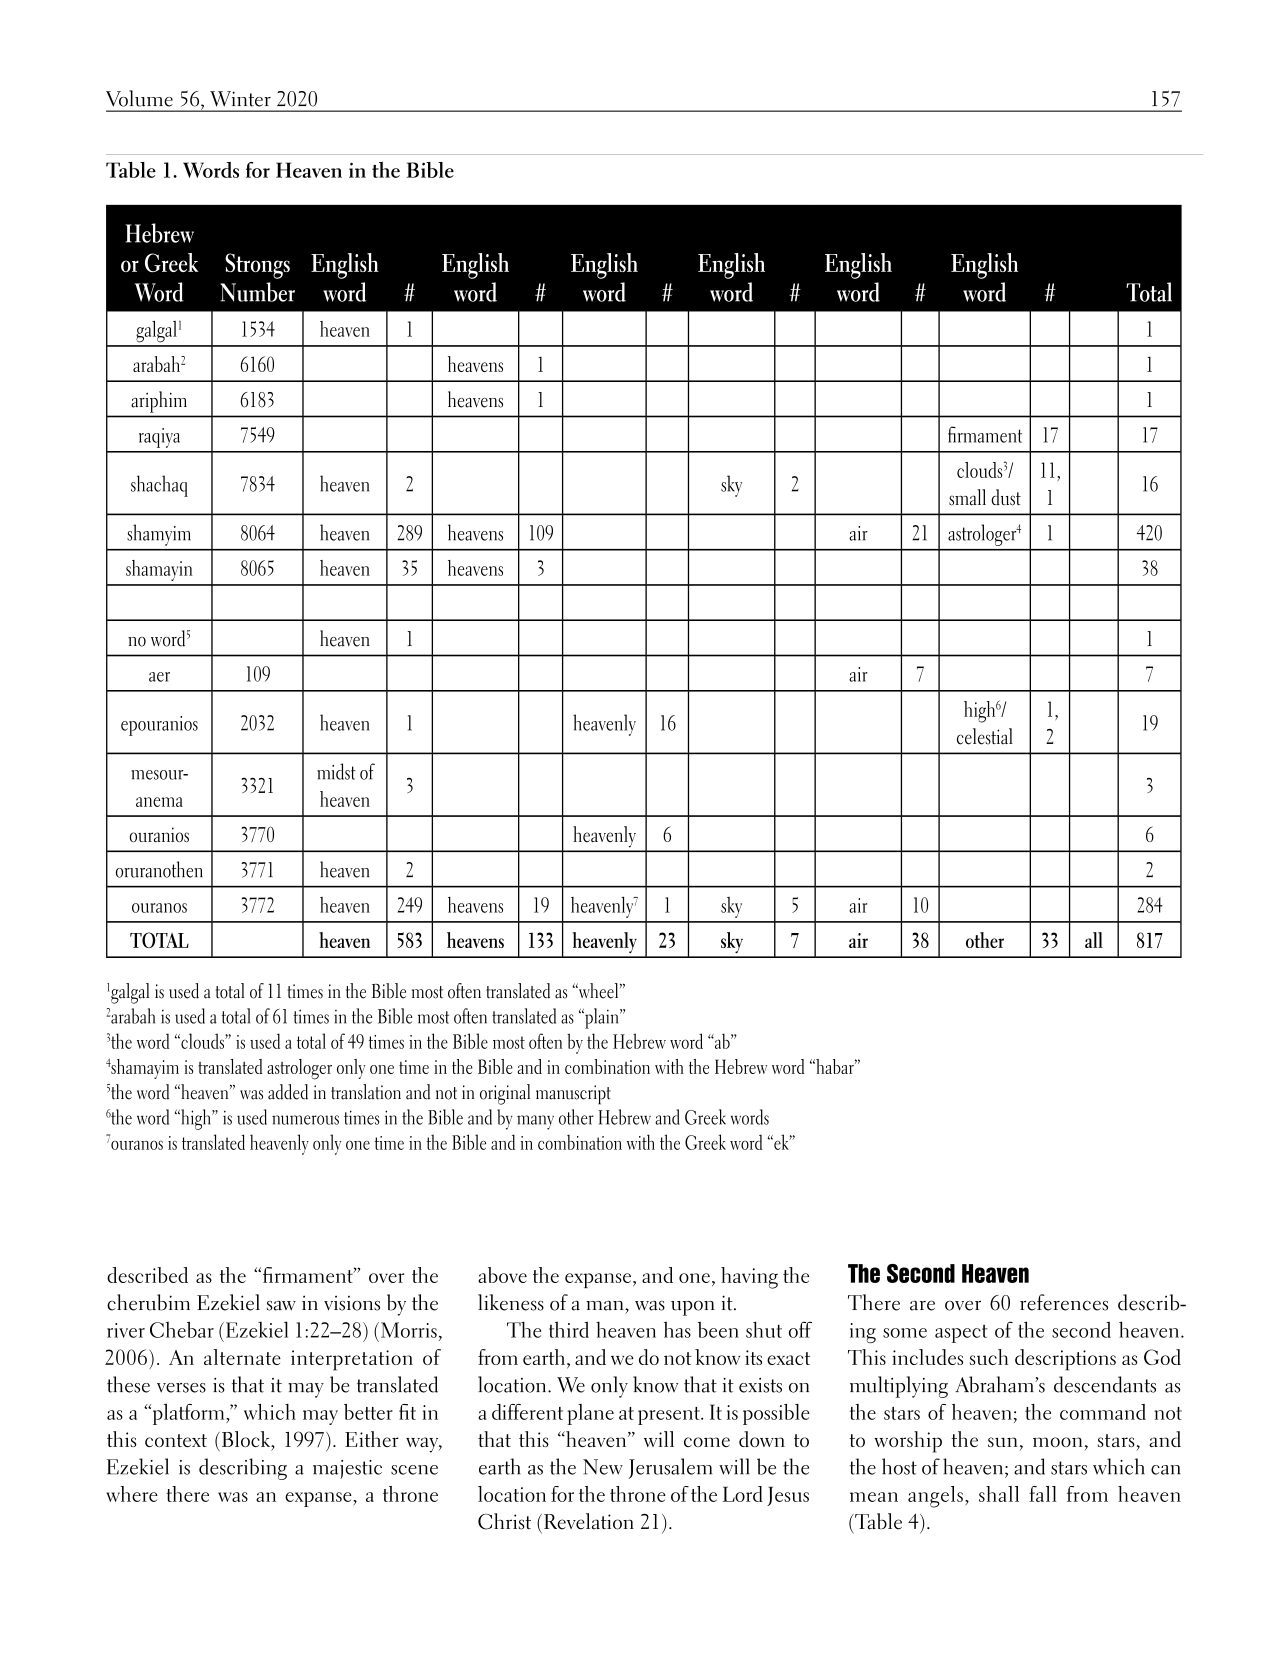 The height and width of the screenshot is (1667, 1288). I want to click on dust, so click(1006, 497).
